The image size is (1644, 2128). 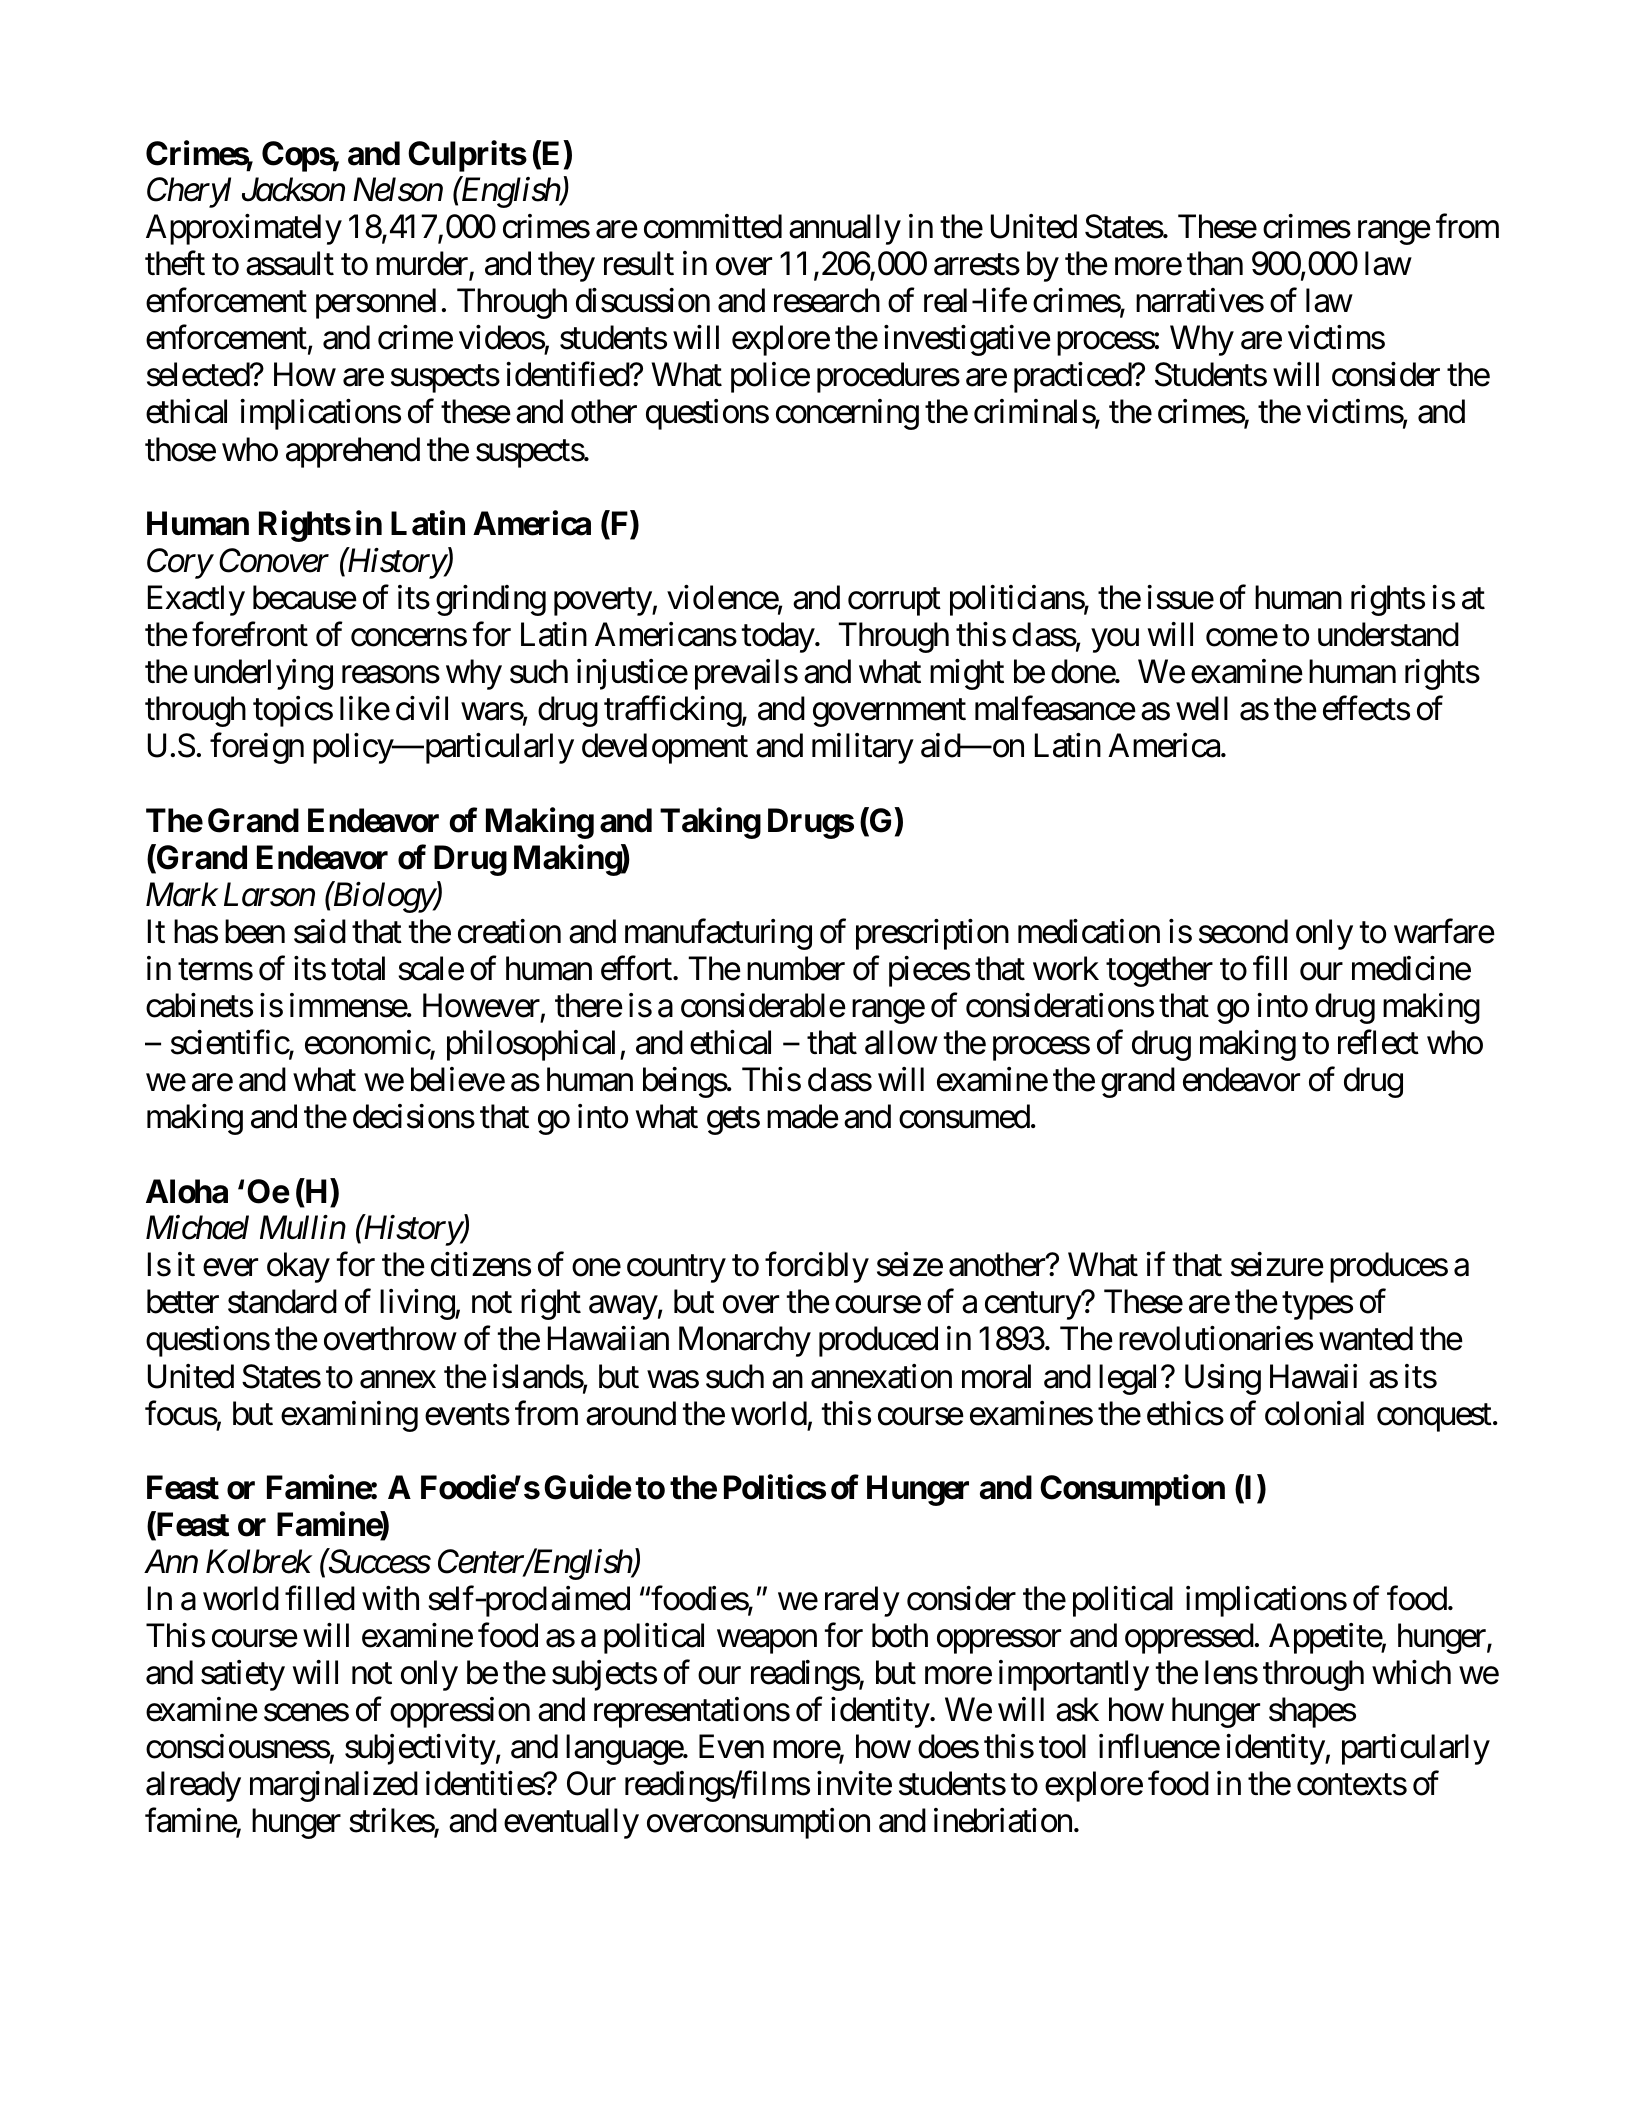 I want to click on forefront, so click(x=250, y=634).
